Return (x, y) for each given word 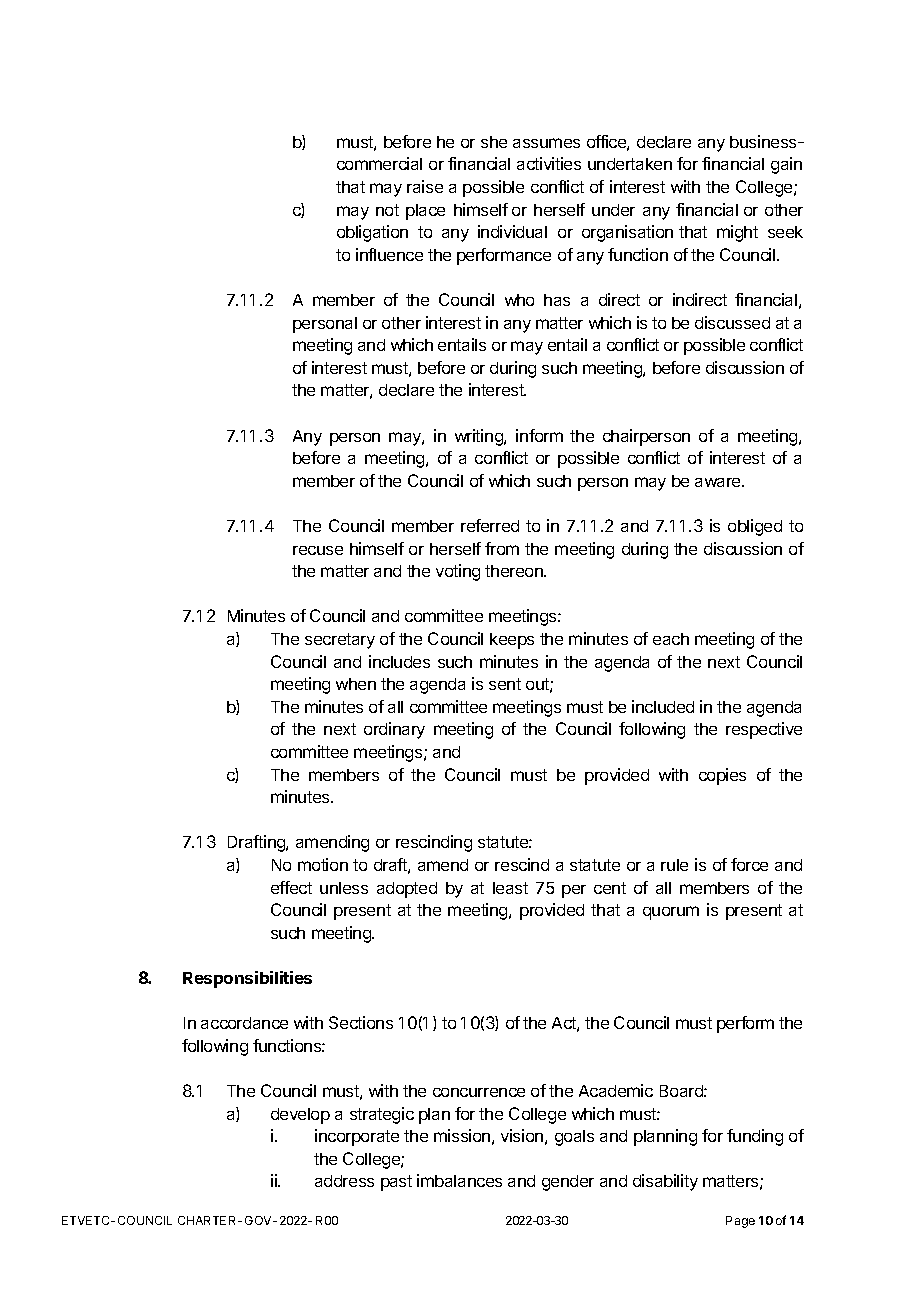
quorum (671, 913)
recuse (318, 550)
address (344, 1181)
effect (291, 887)
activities (549, 163)
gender (568, 1183)
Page (740, 1222)
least (510, 888)
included (663, 706)
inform (539, 435)
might (737, 233)
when (356, 684)
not (387, 210)
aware (719, 482)
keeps (512, 641)
